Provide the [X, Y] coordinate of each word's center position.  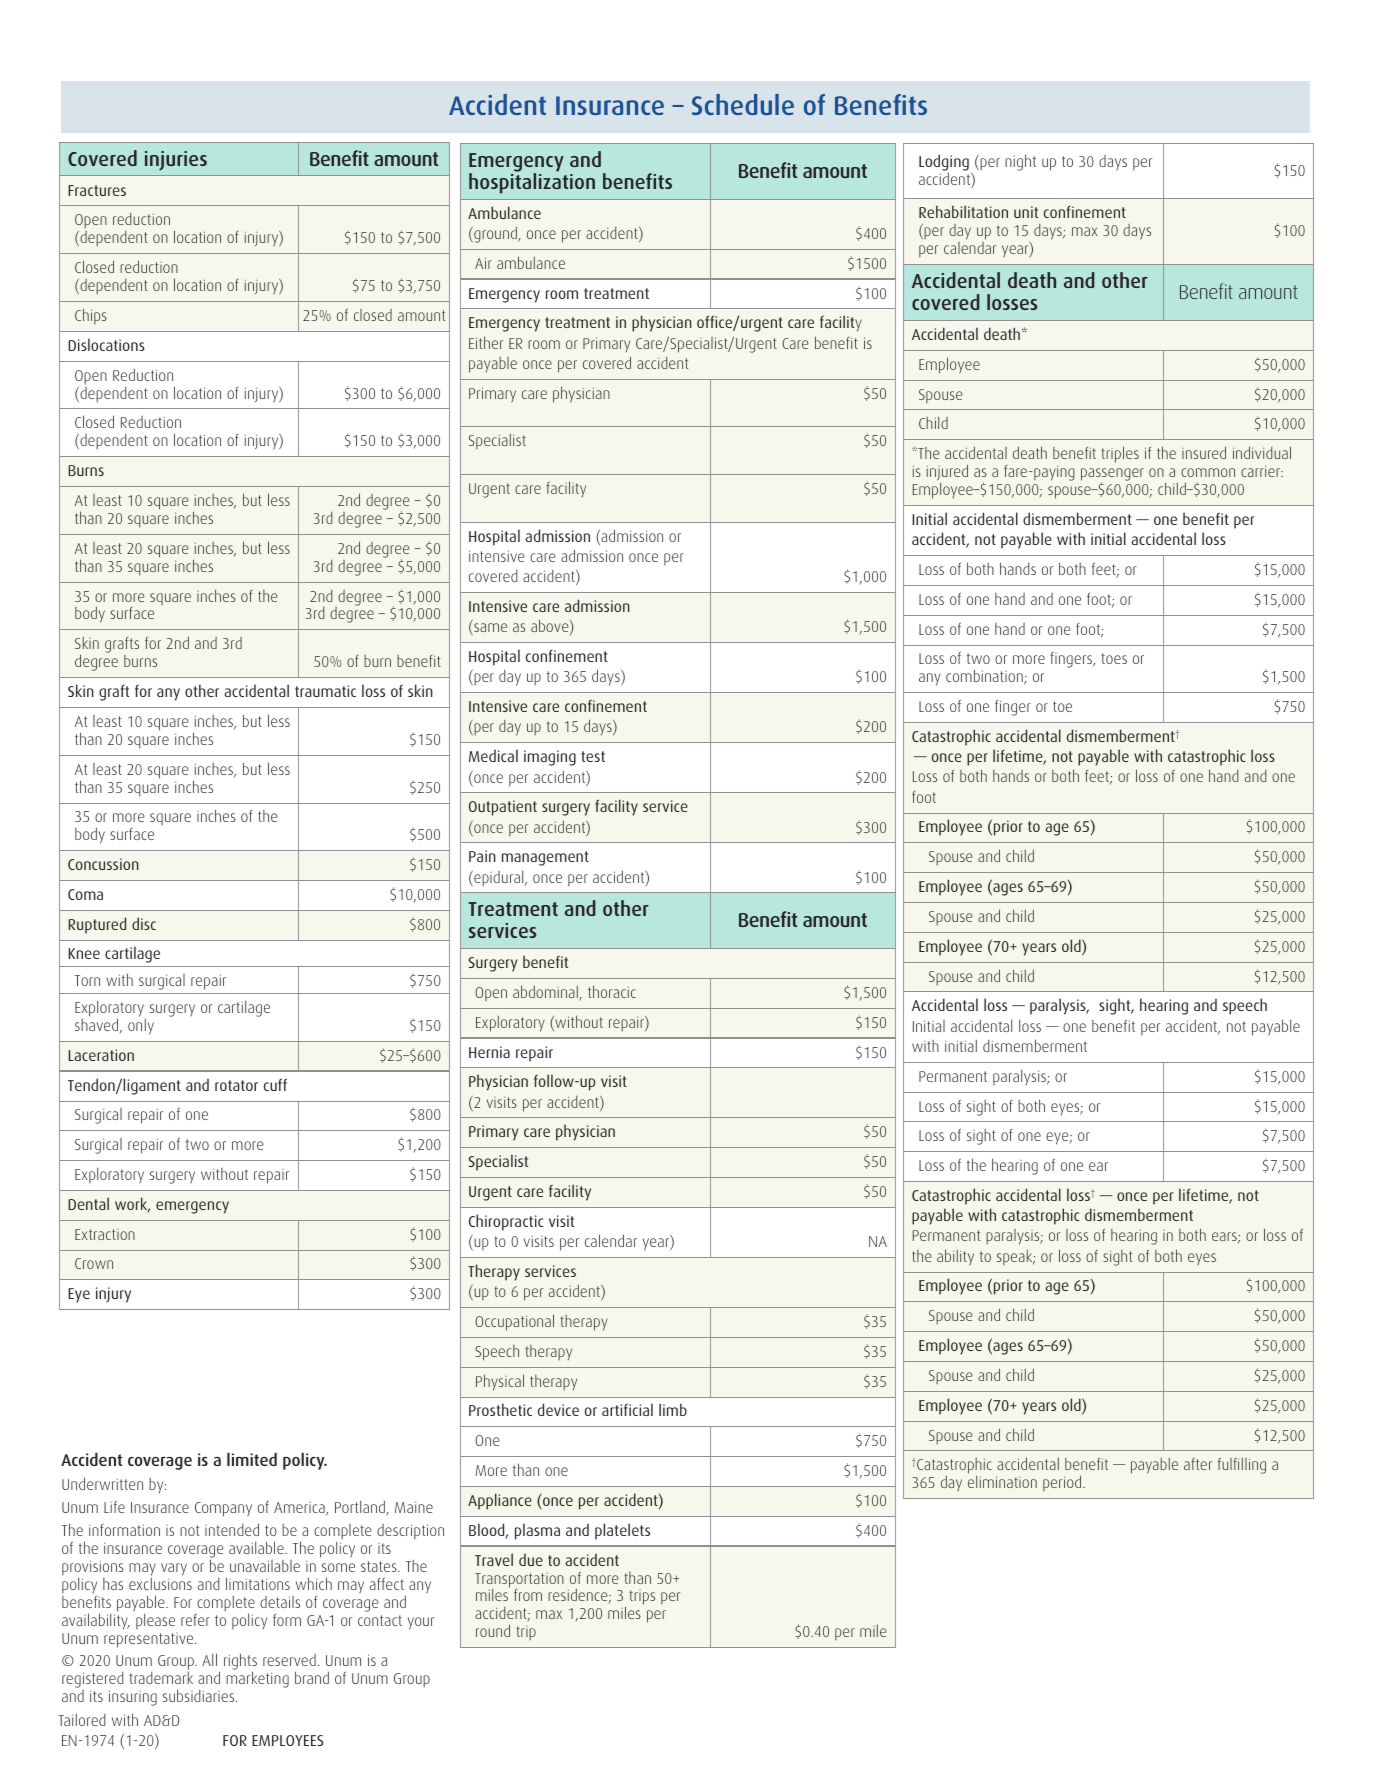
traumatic [325, 691]
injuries [176, 161]
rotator [236, 1085]
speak [1016, 1257]
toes [1114, 658]
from [528, 1595]
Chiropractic [506, 1222]
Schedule [743, 104]
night [1020, 162]
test [593, 756]
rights [240, 1663]
